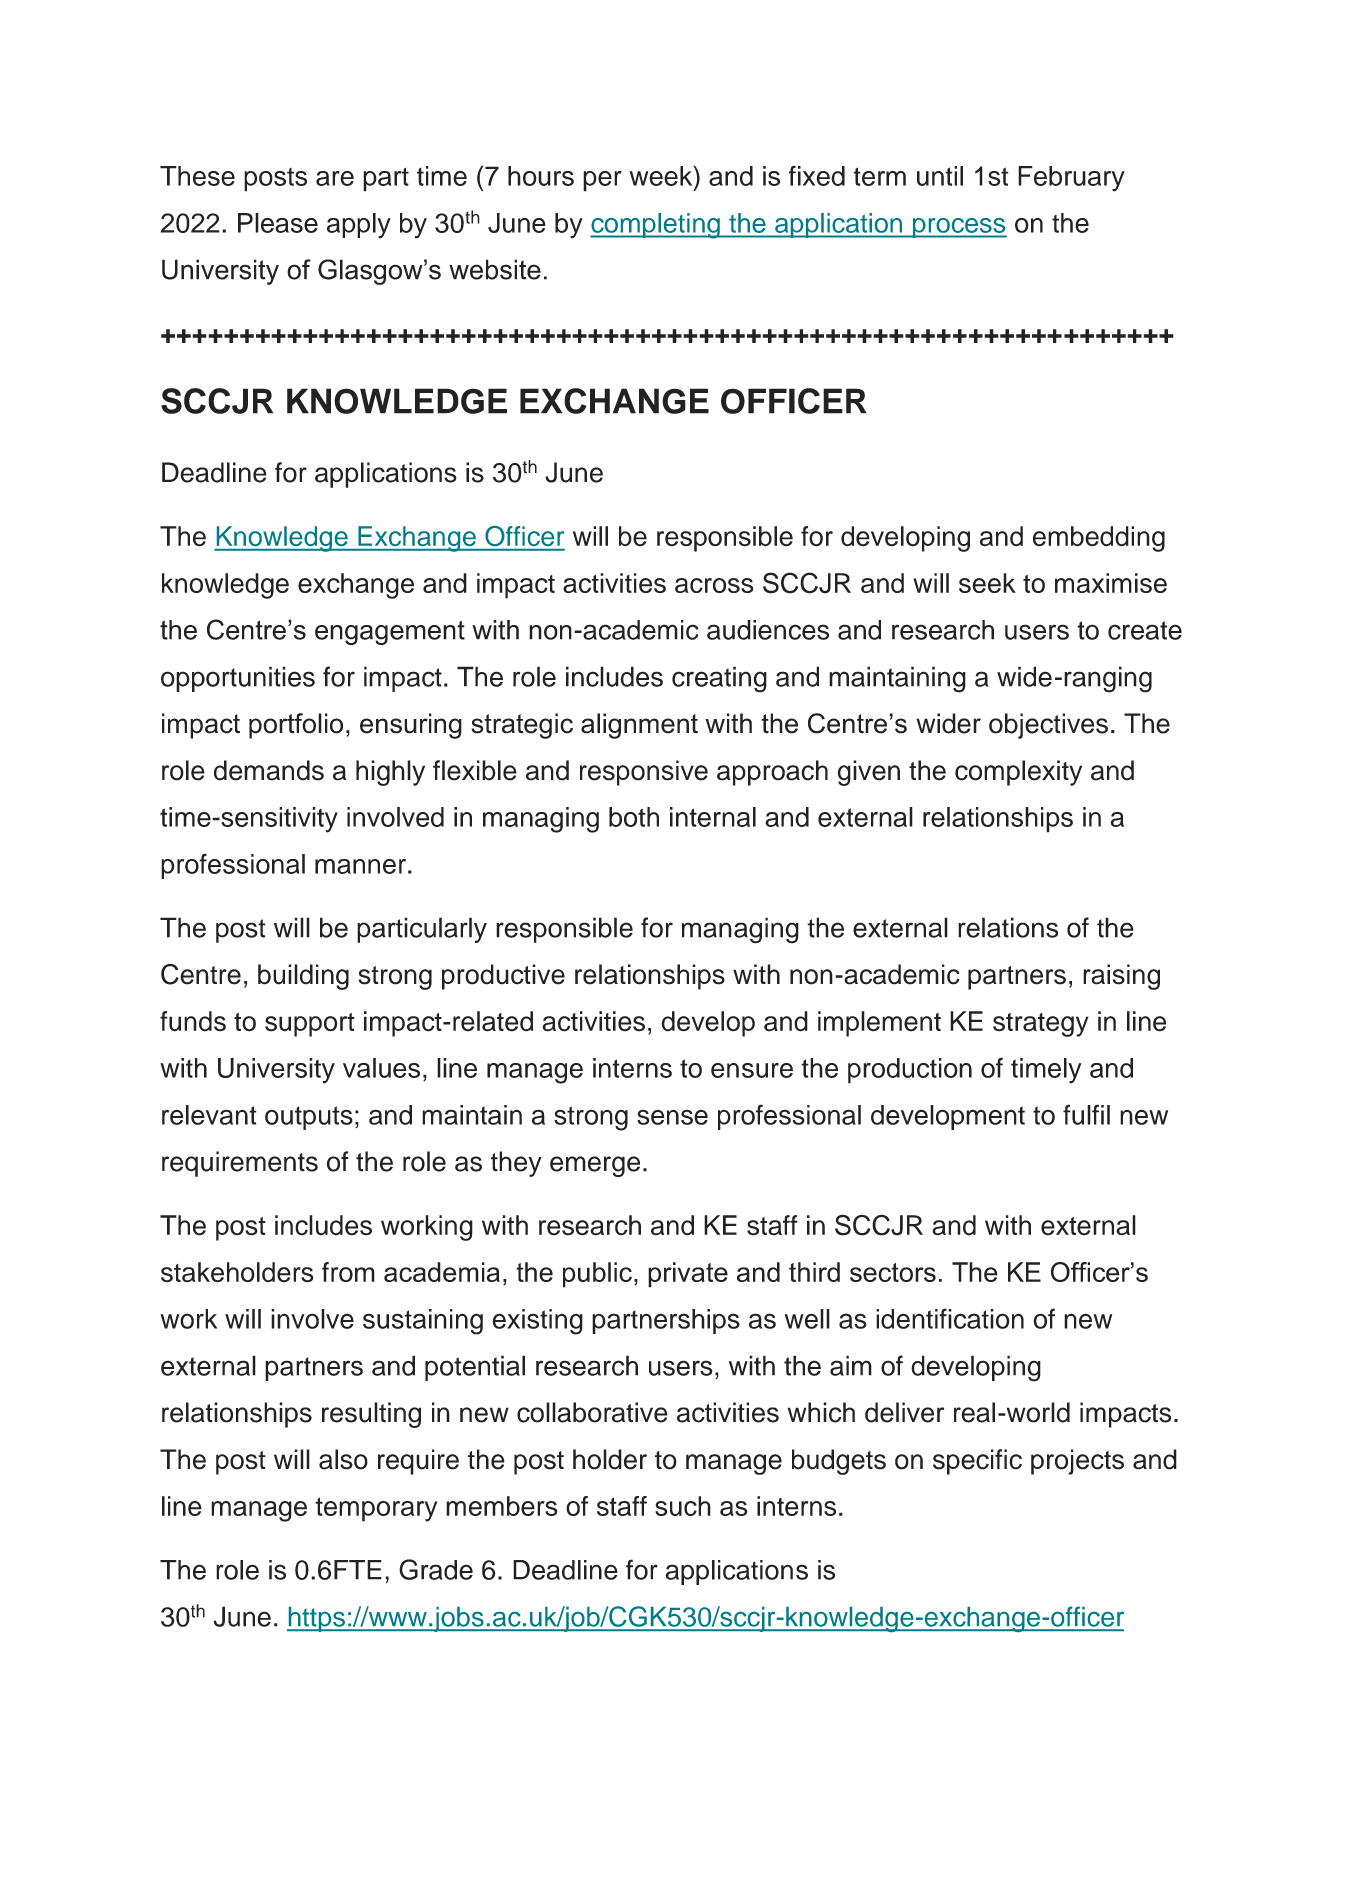  Describe the element at coordinates (1071, 179) in the document. I see `February` at that location.
